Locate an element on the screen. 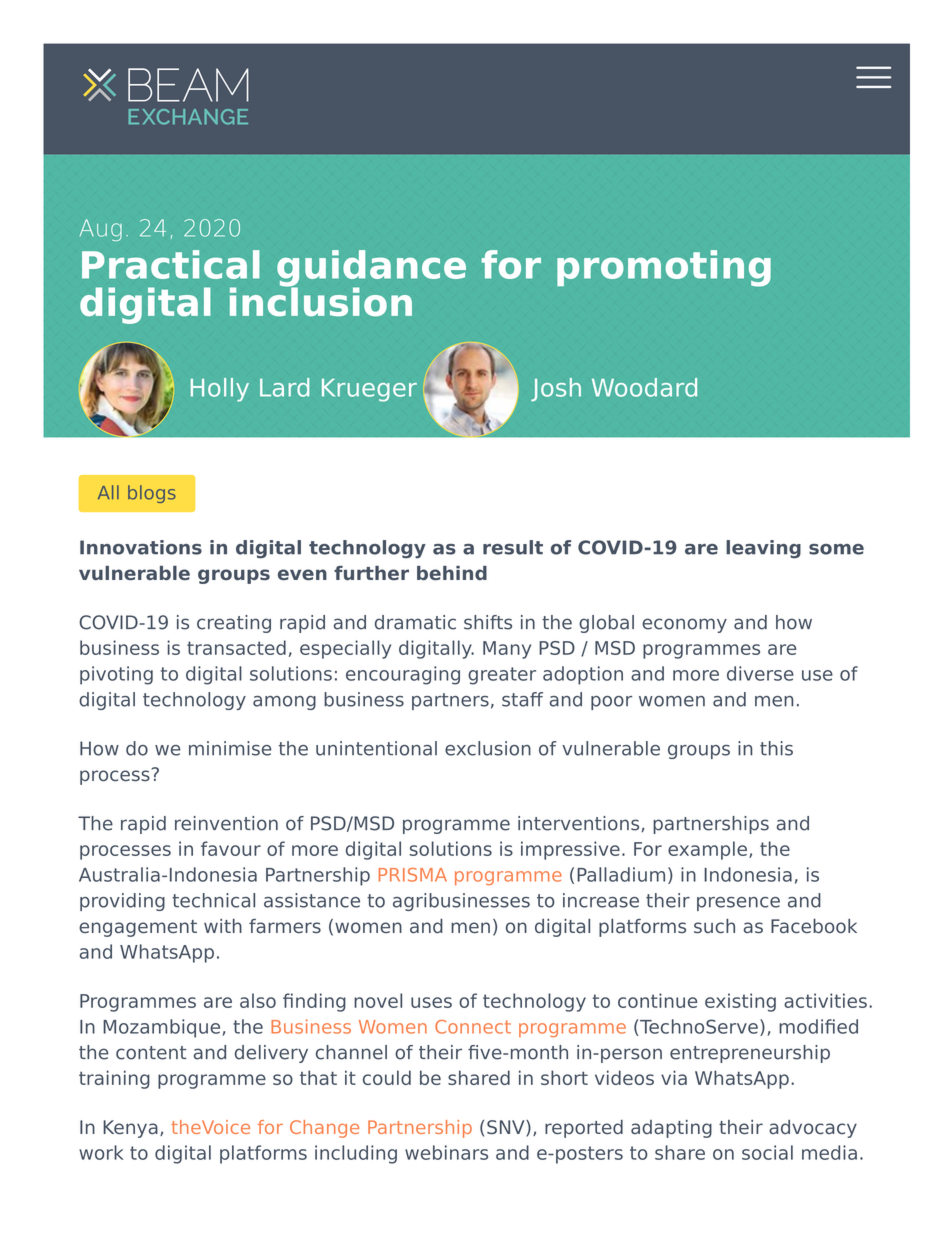  greater is located at coordinates (502, 676).
